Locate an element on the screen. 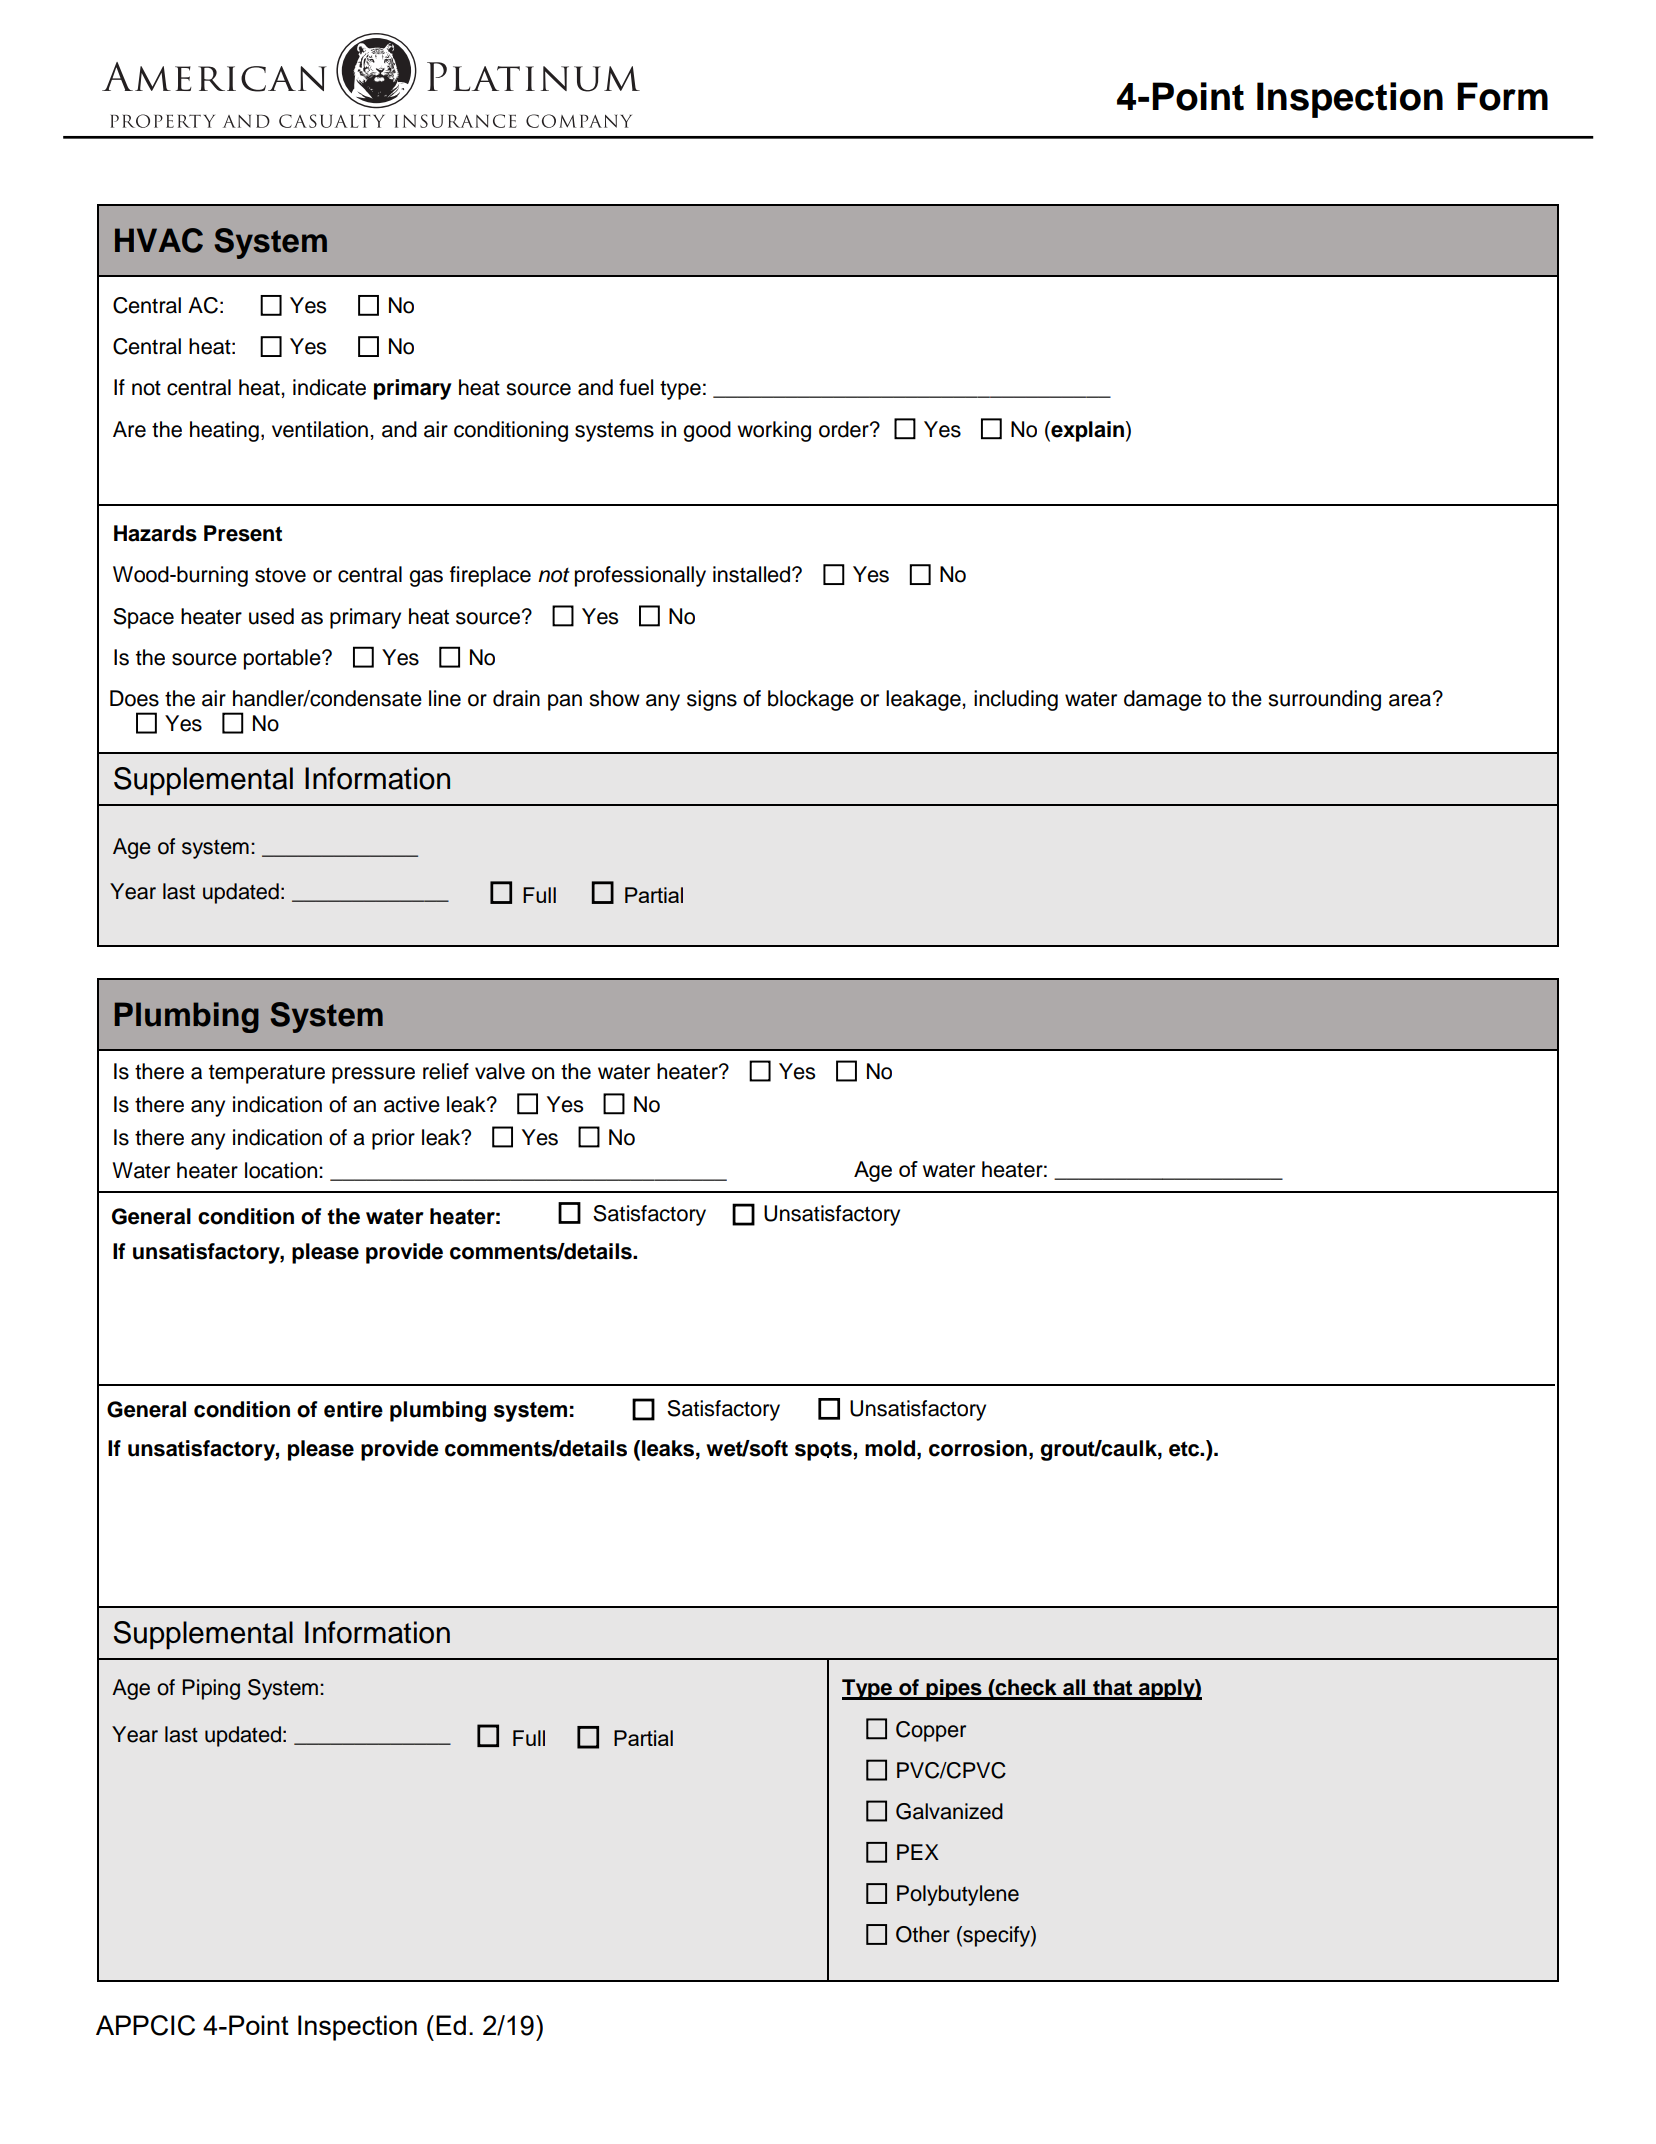 This screenshot has width=1656, height=2144. Does is located at coordinates (134, 698).
